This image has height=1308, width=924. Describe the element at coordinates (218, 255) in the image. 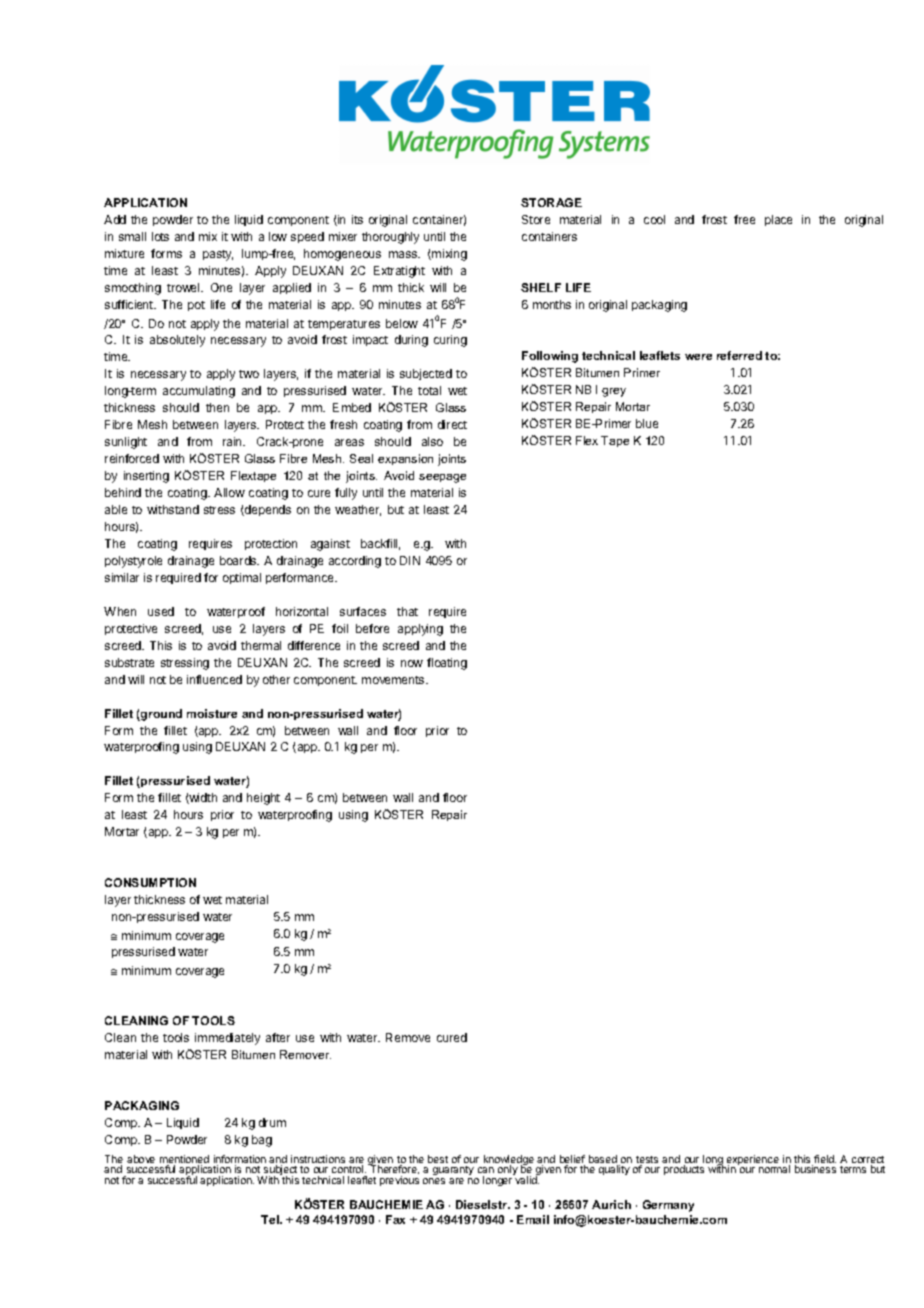

I see `pasty` at that location.
